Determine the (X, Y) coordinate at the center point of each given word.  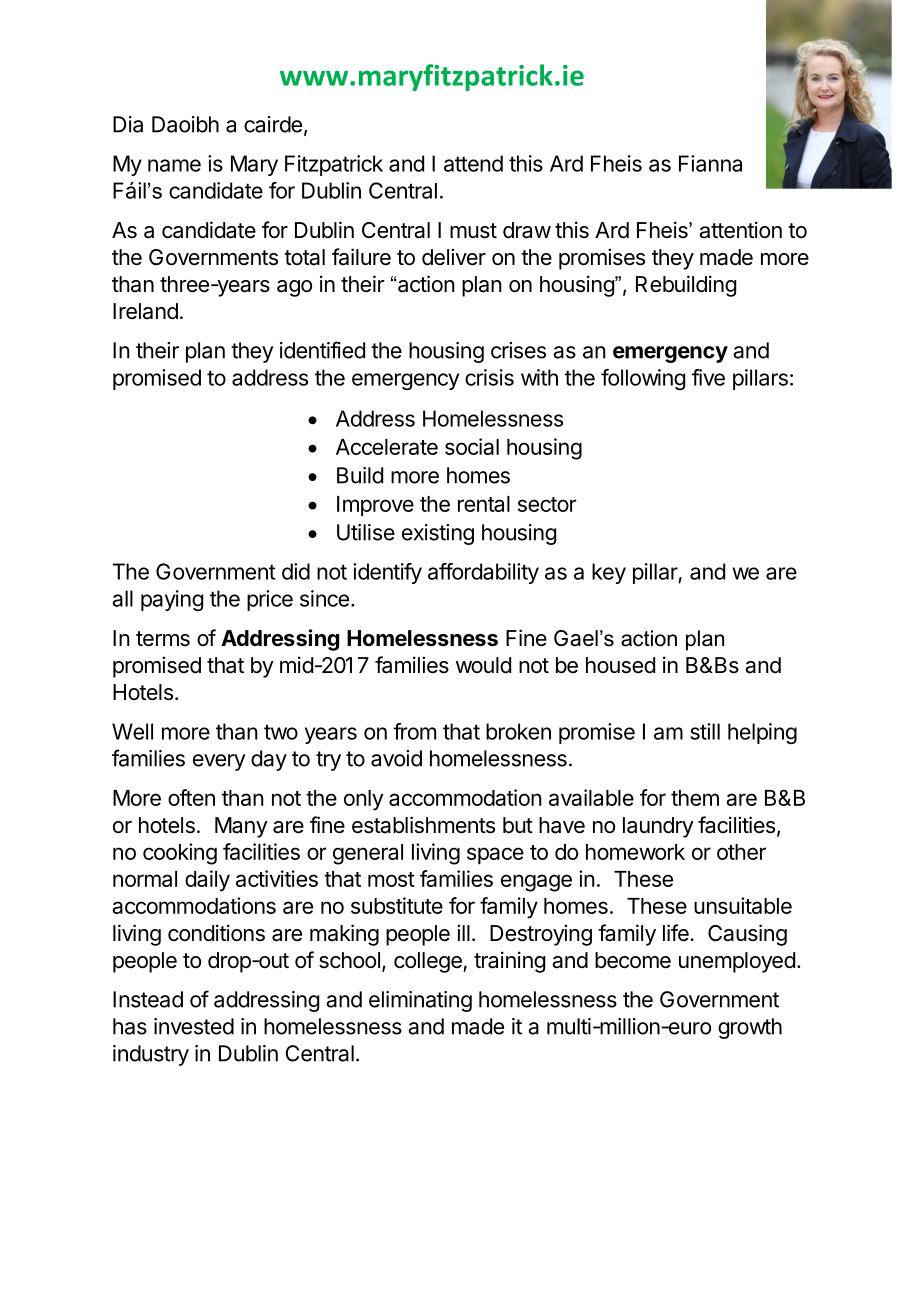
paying (172, 600)
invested (194, 1026)
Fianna (710, 163)
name (174, 165)
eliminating (420, 1001)
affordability (483, 573)
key (609, 573)
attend (473, 163)
